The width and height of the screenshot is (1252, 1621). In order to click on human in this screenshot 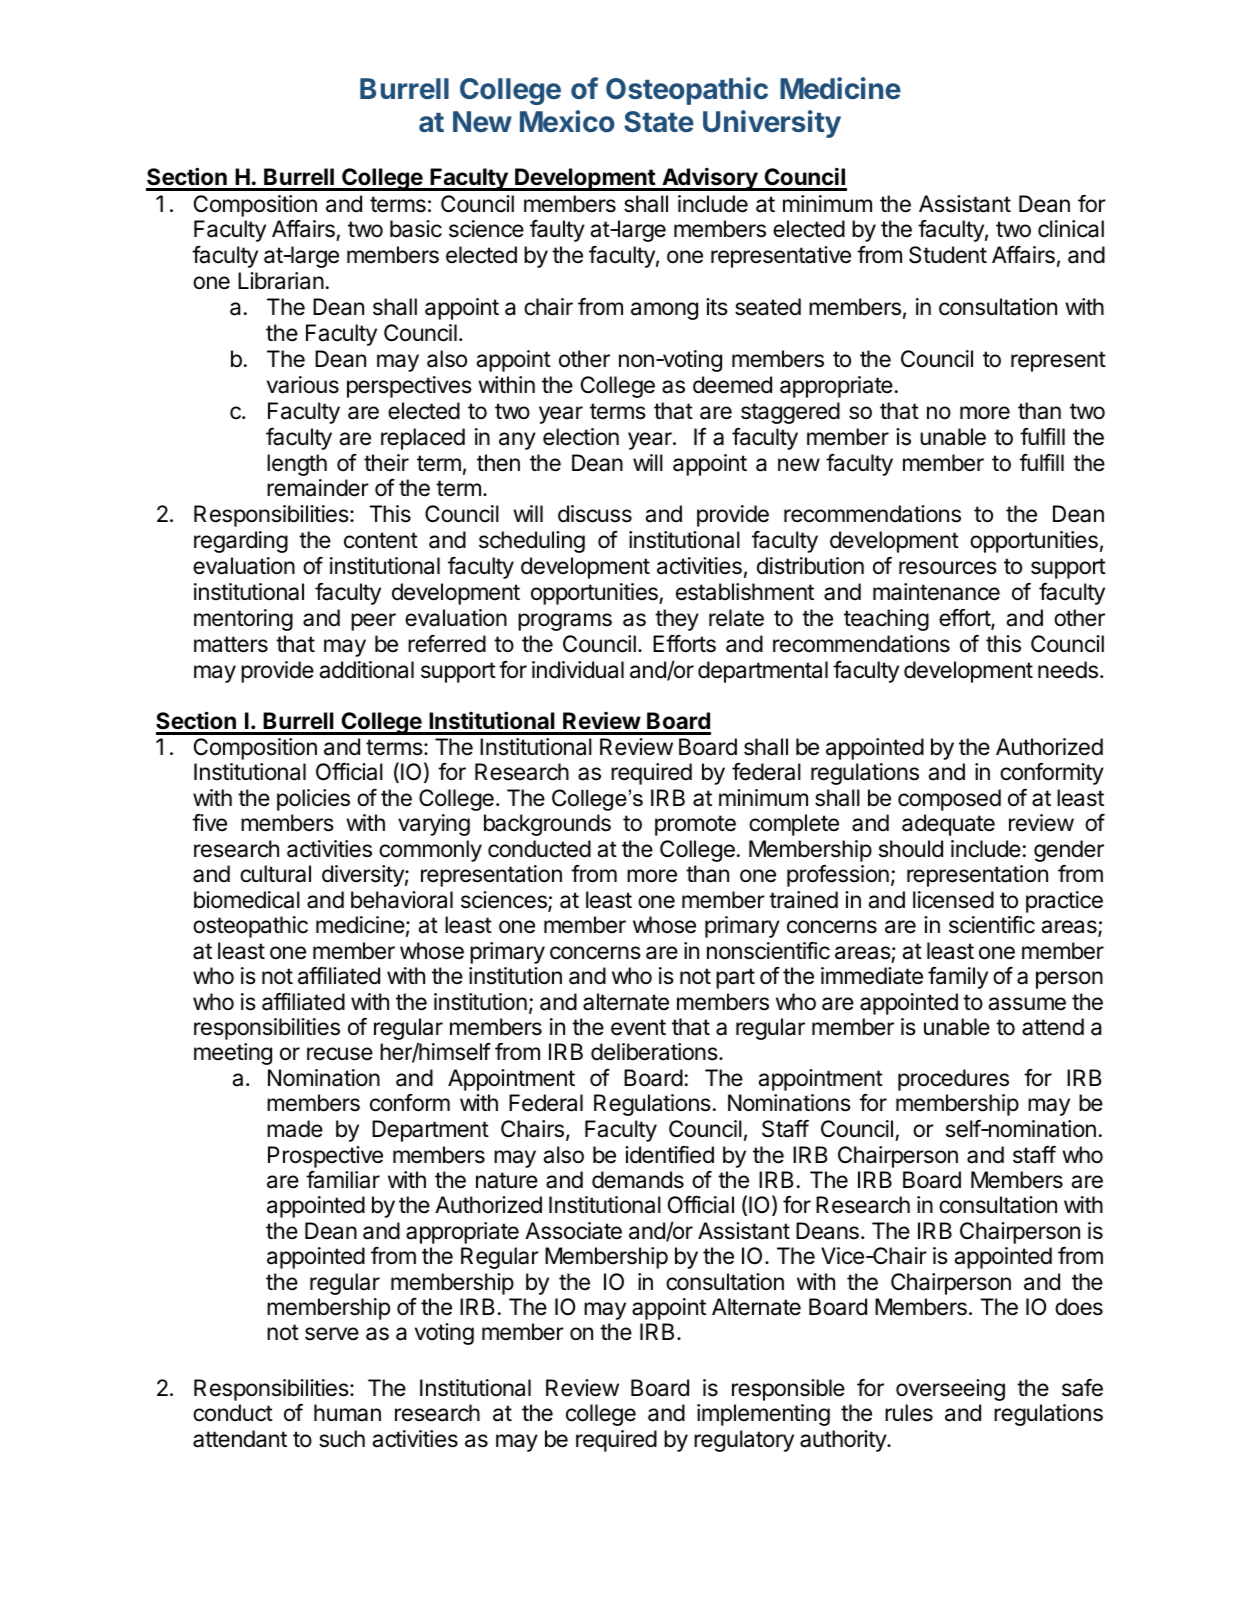, I will do `click(347, 1413)`.
